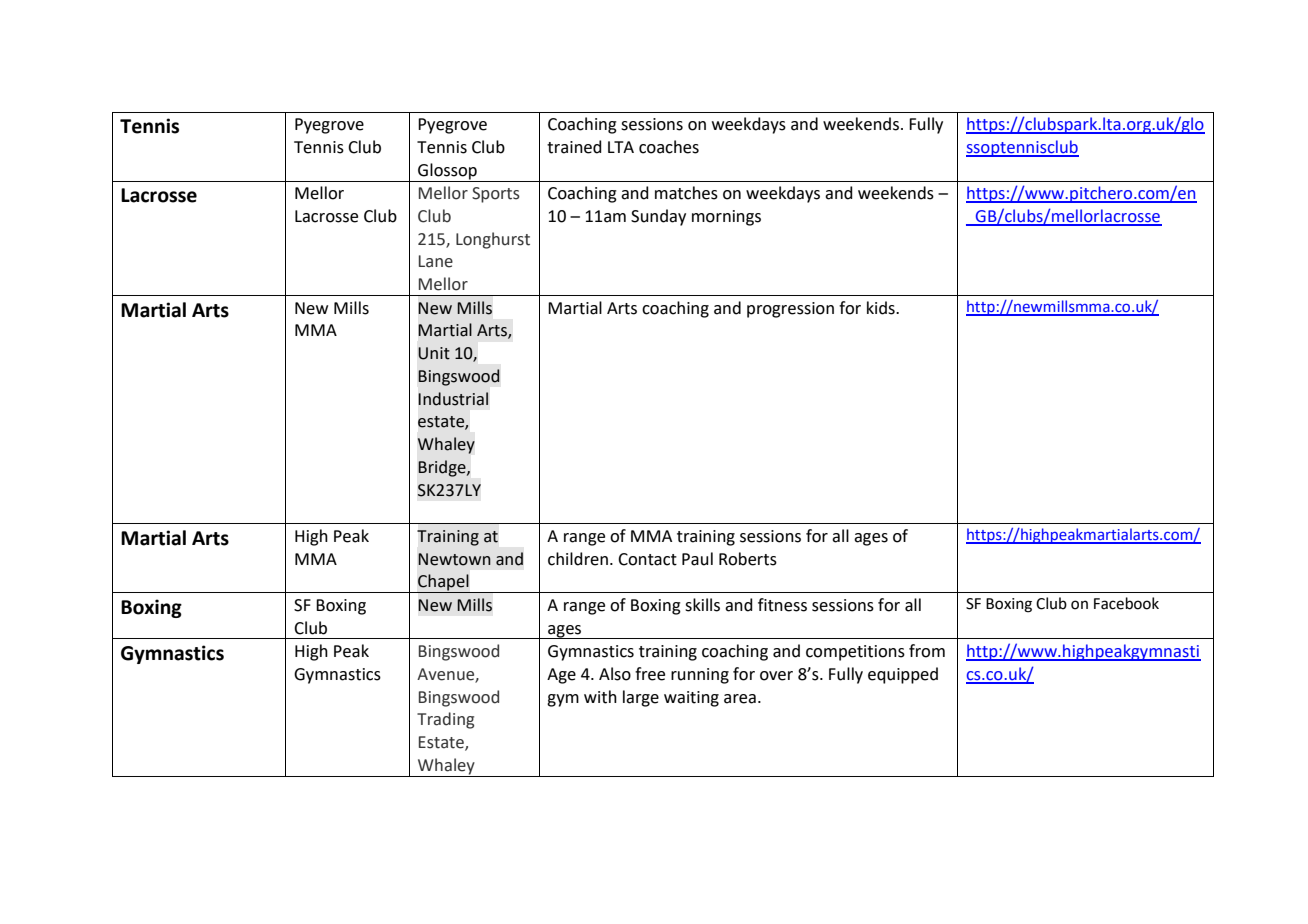 This screenshot has width=1308, height=924. I want to click on Trading, so click(445, 720).
